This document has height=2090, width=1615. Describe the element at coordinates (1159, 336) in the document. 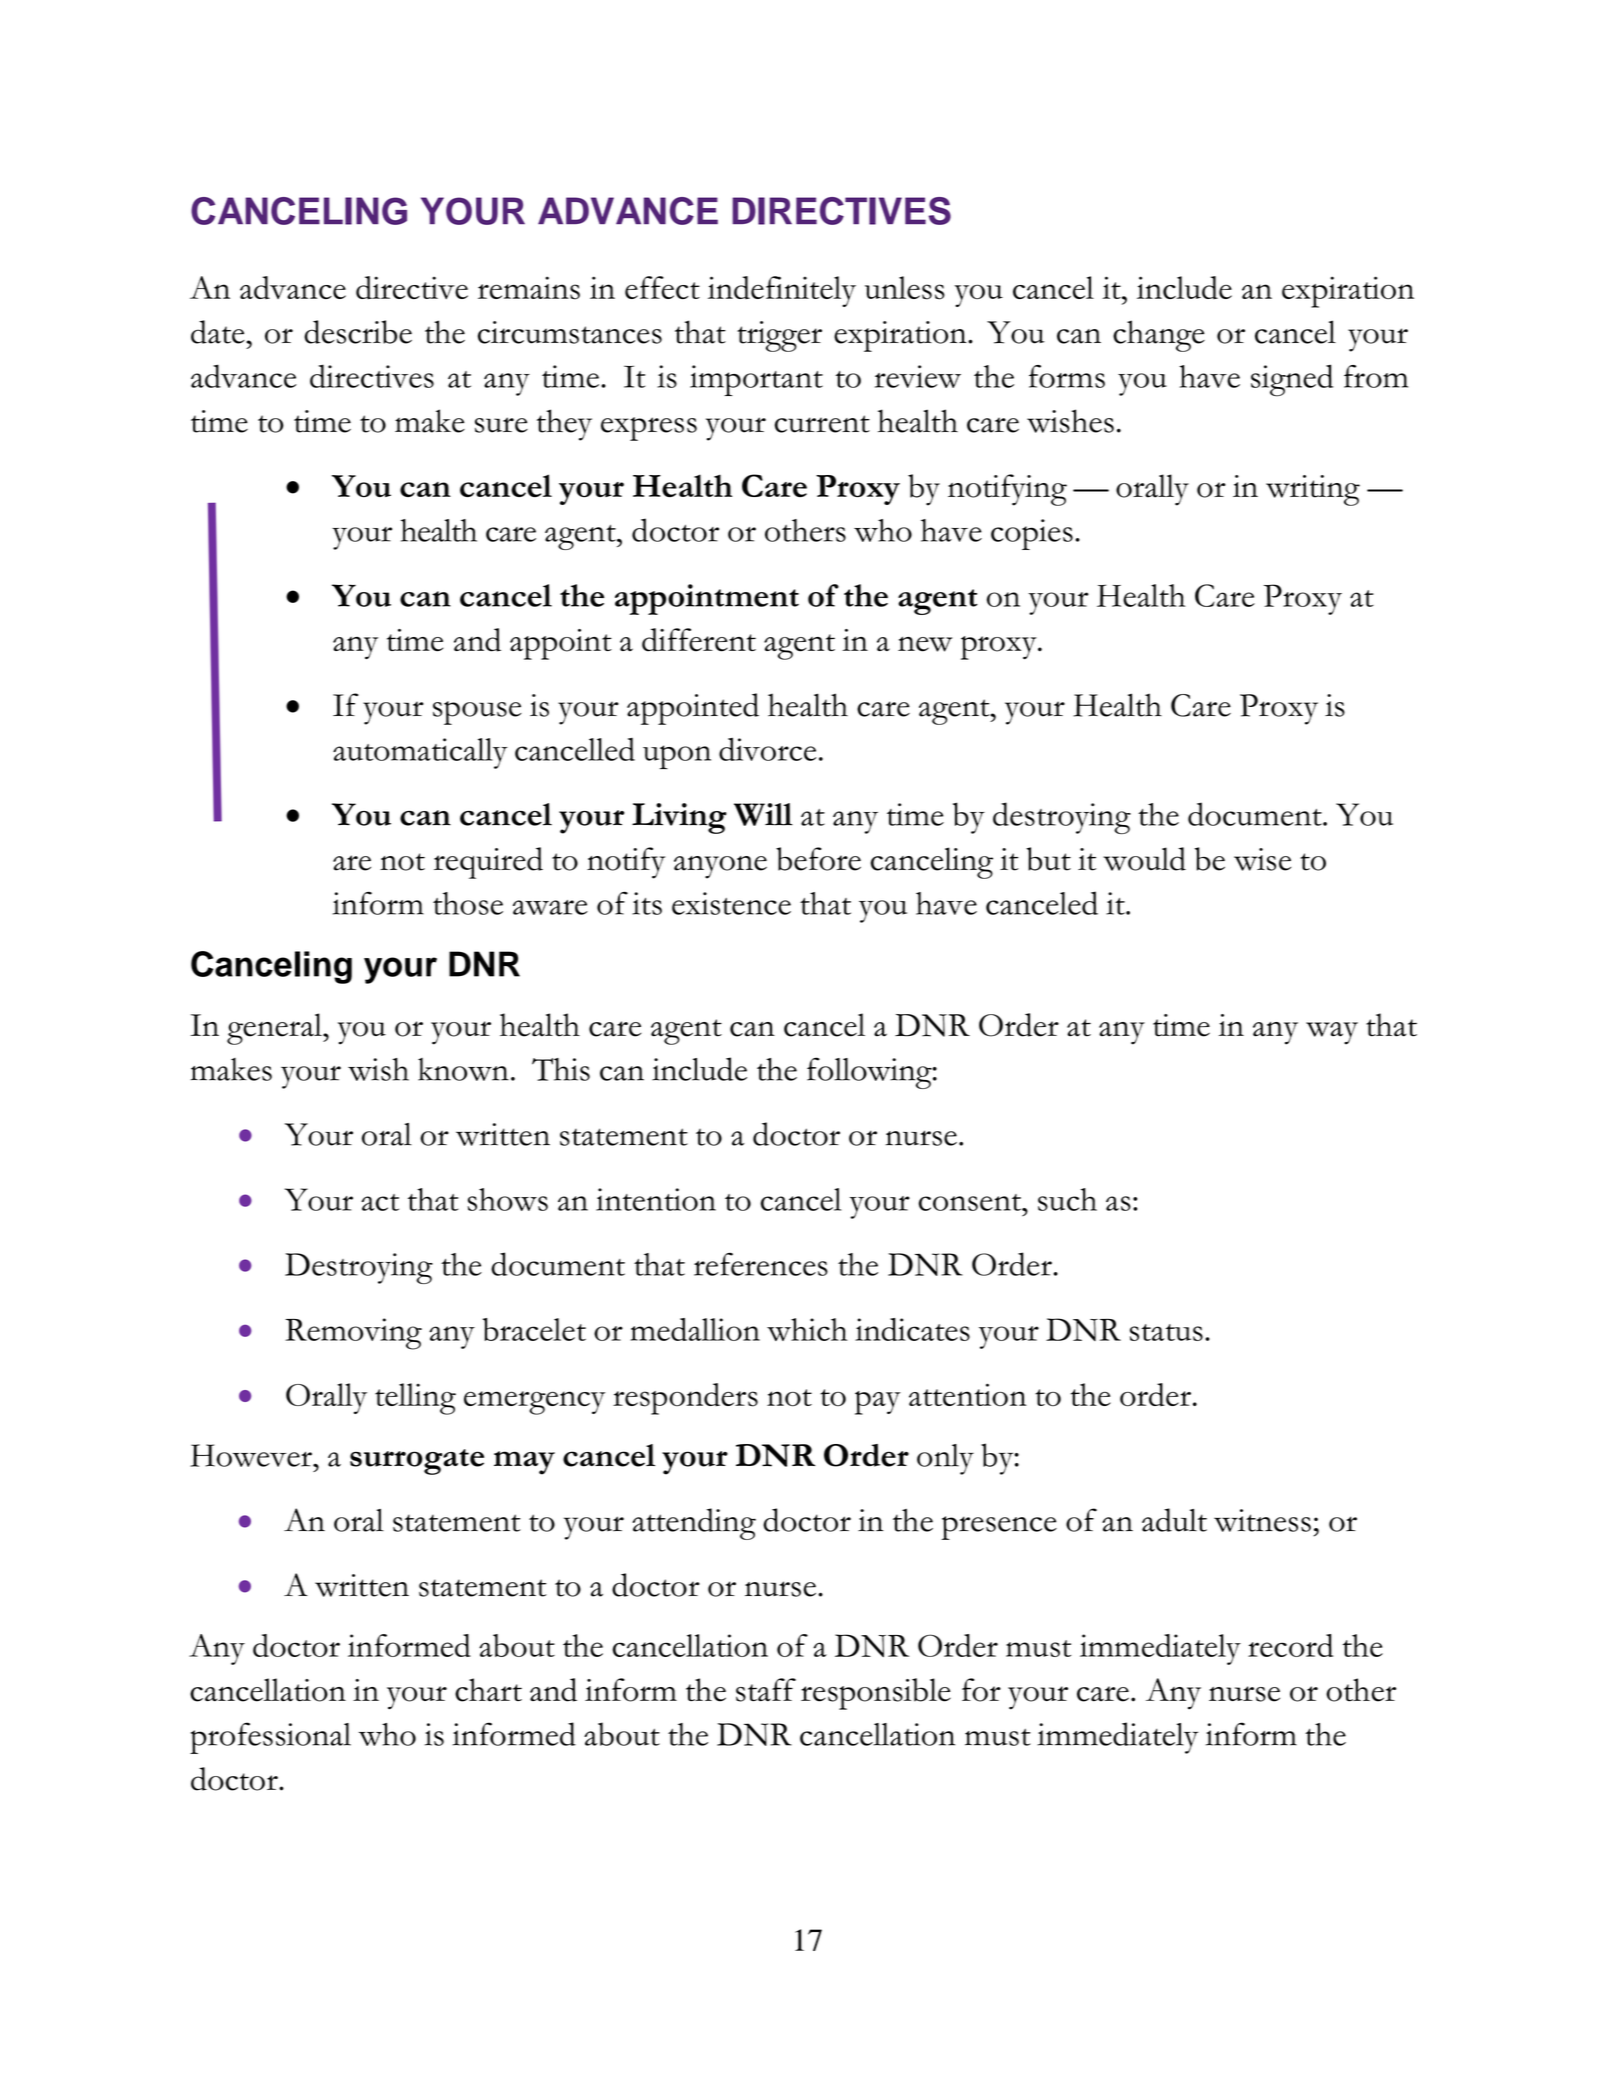

I see `change` at that location.
